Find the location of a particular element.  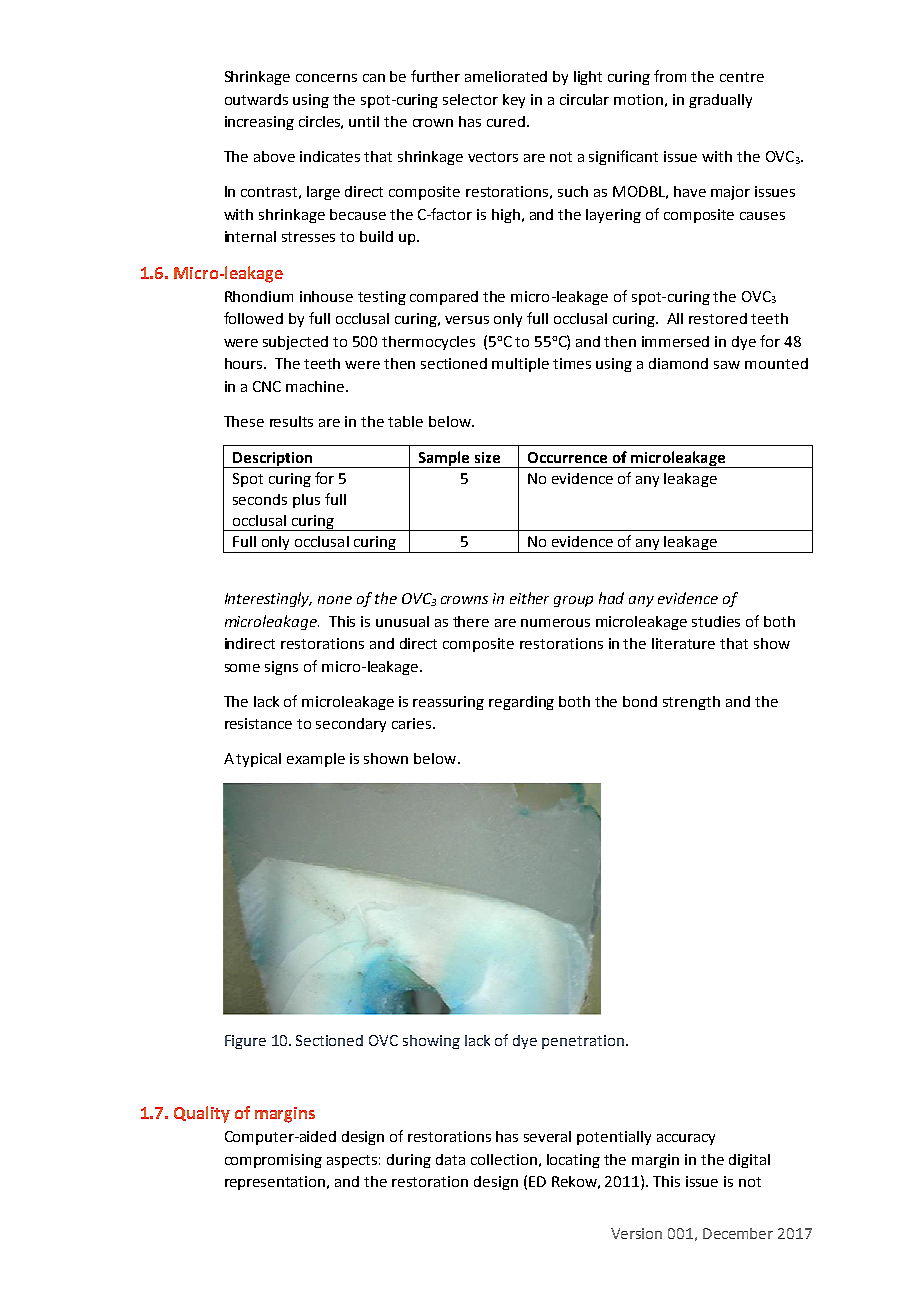

collection is located at coordinates (504, 1159).
